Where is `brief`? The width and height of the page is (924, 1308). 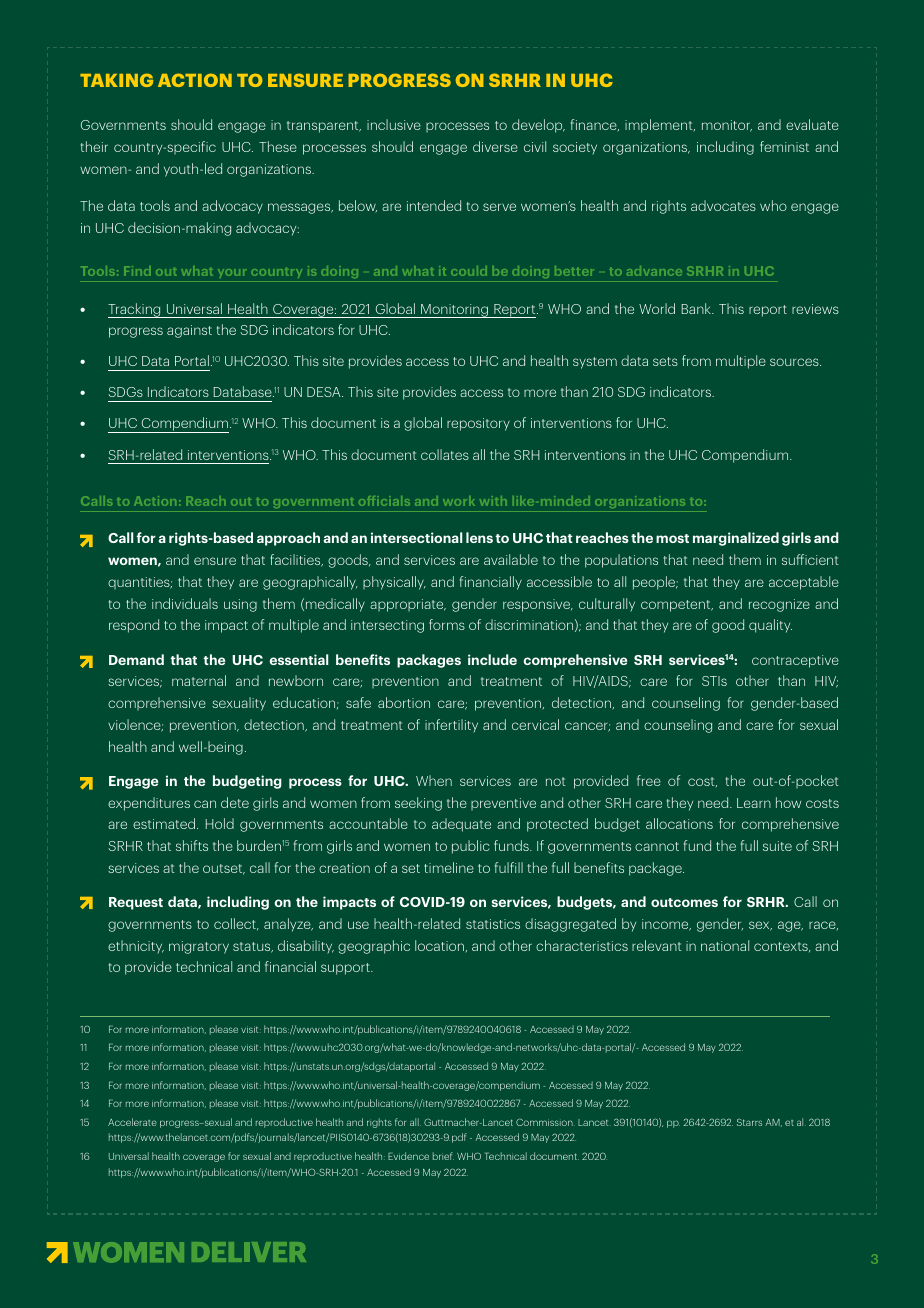 brief is located at coordinates (443, 1156).
